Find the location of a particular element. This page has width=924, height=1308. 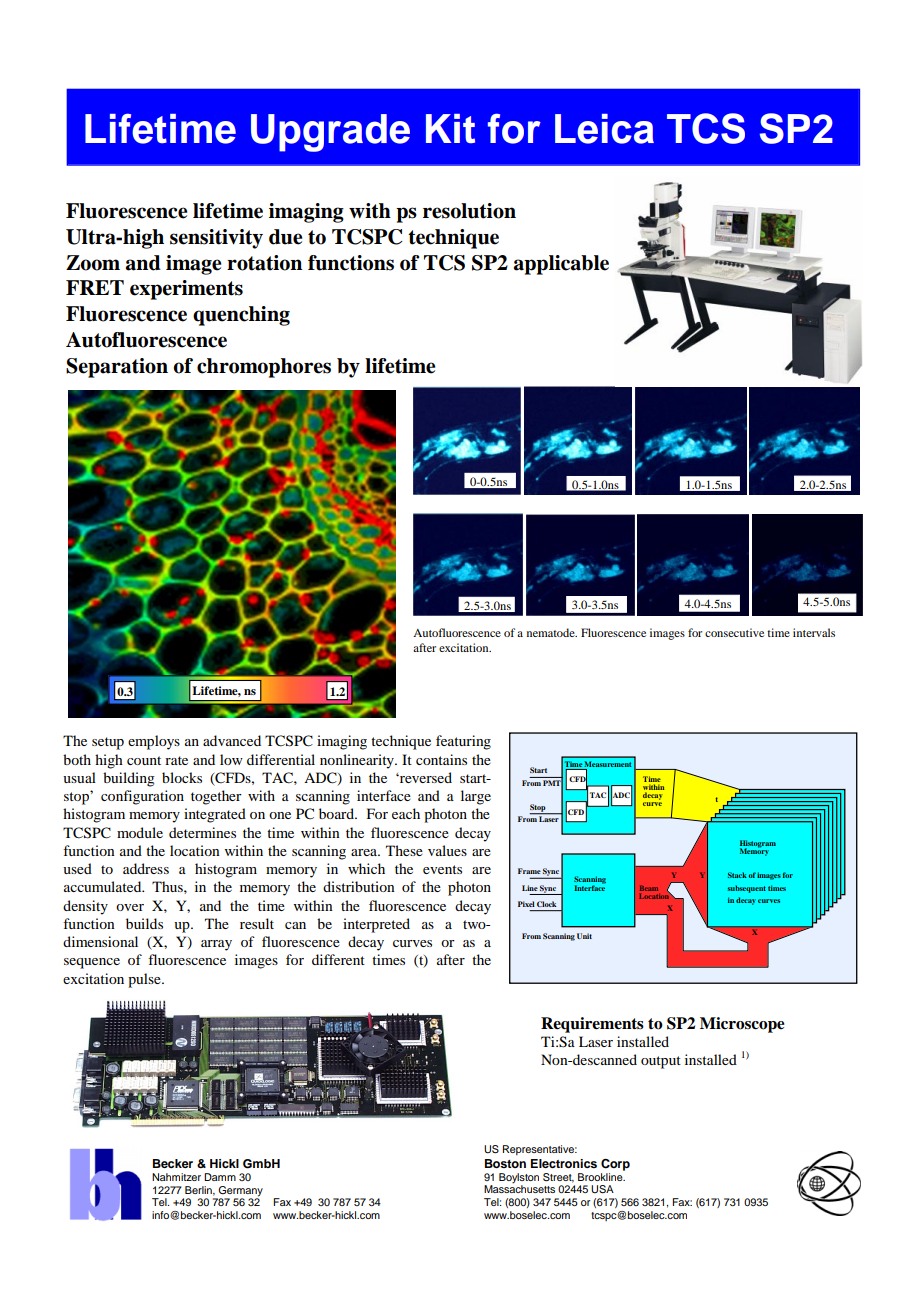

values is located at coordinates (447, 850).
